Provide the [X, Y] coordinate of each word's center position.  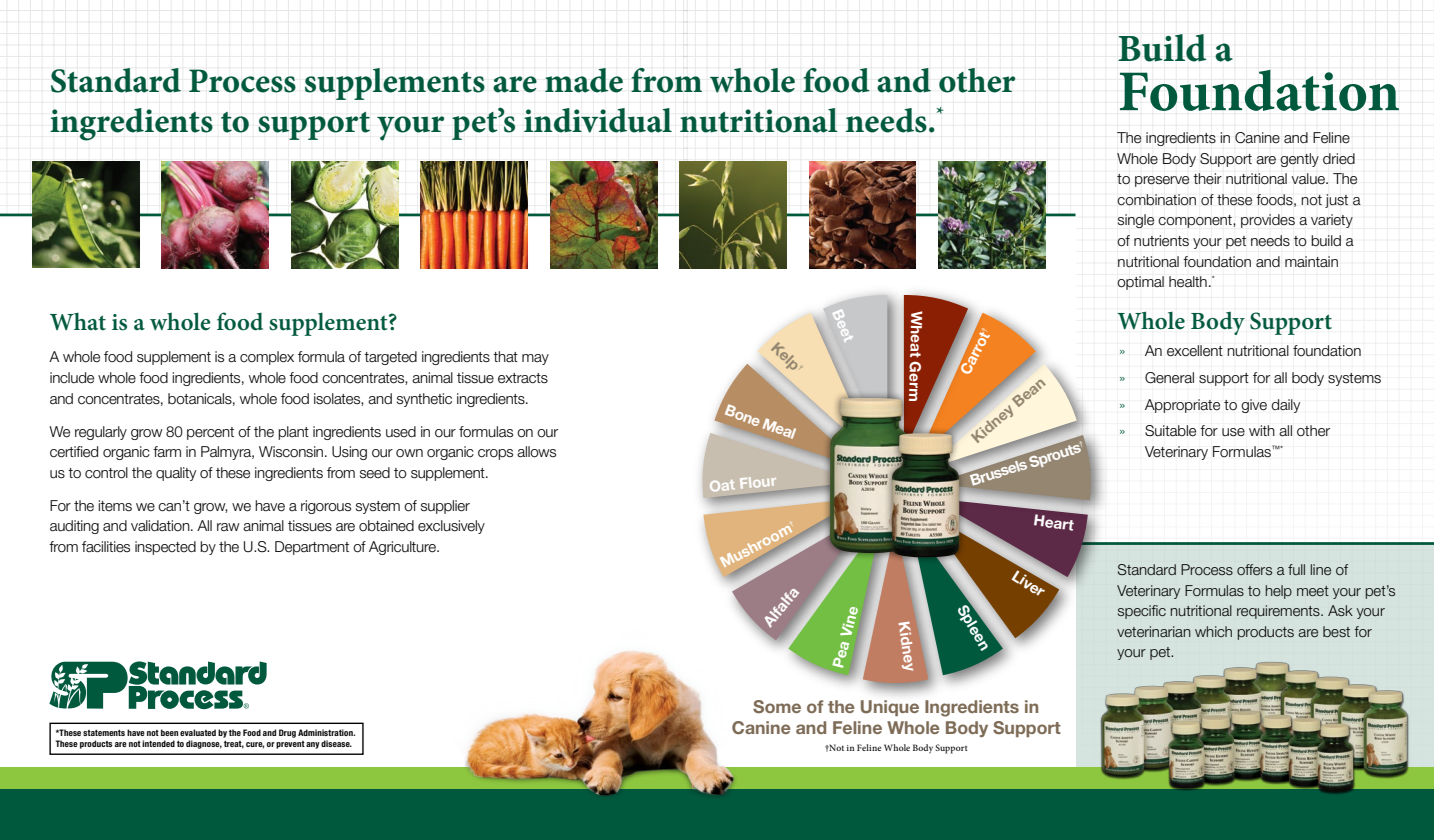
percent [210, 433]
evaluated [198, 732]
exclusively [451, 527]
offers [1254, 569]
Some [777, 706]
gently [1299, 160]
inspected [165, 548]
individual [598, 120]
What [78, 321]
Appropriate [1182, 406]
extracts [523, 378]
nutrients [1161, 241]
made [584, 80]
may [535, 359]
